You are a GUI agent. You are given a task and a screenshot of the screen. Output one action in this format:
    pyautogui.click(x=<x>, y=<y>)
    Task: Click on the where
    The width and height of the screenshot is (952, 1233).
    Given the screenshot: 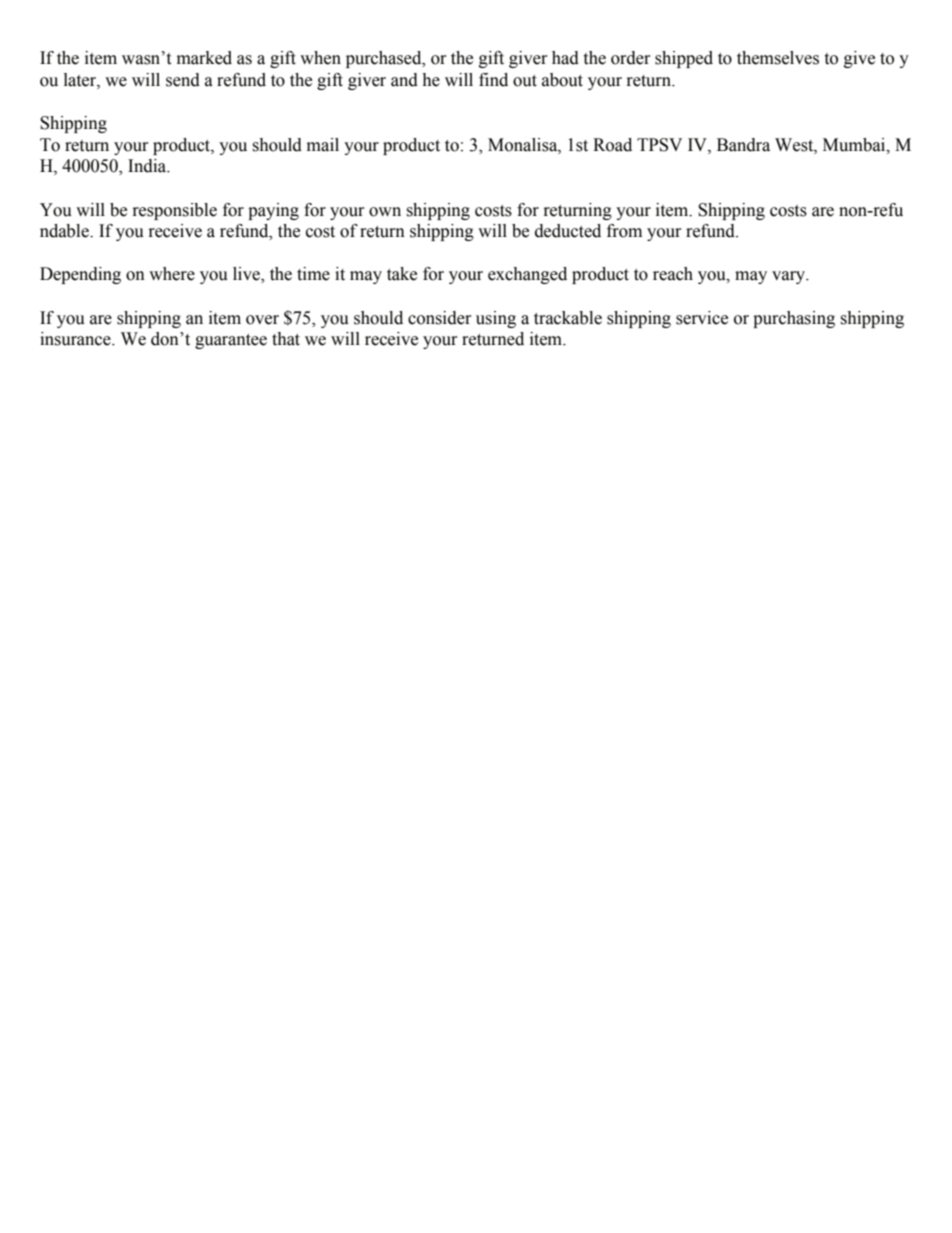 What is the action you would take?
    pyautogui.click(x=172, y=274)
